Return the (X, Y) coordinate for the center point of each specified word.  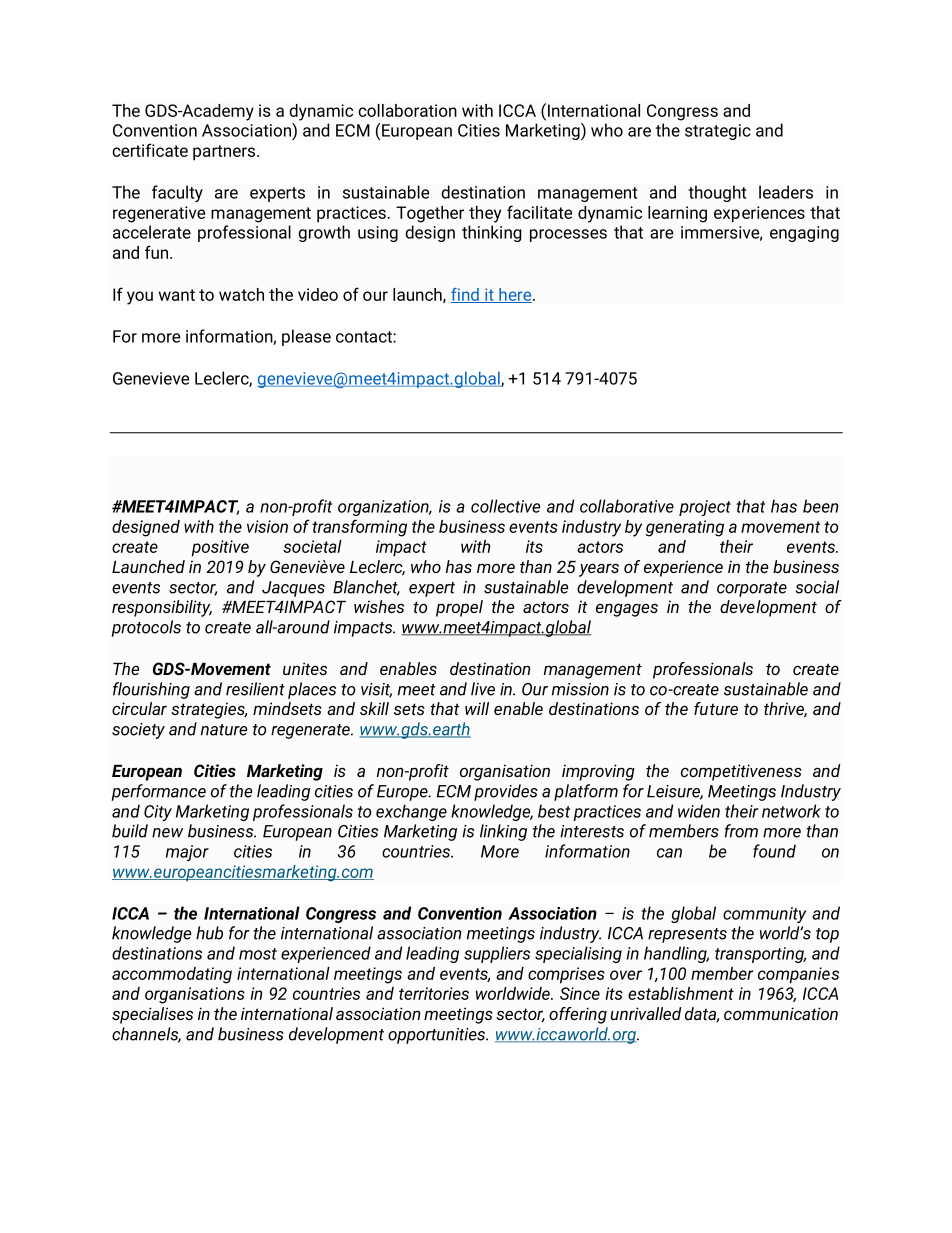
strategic (718, 132)
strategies (209, 710)
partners (225, 153)
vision (267, 526)
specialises (152, 1015)
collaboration (407, 110)
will (477, 708)
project (705, 508)
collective (505, 506)
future (716, 708)
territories (434, 993)
